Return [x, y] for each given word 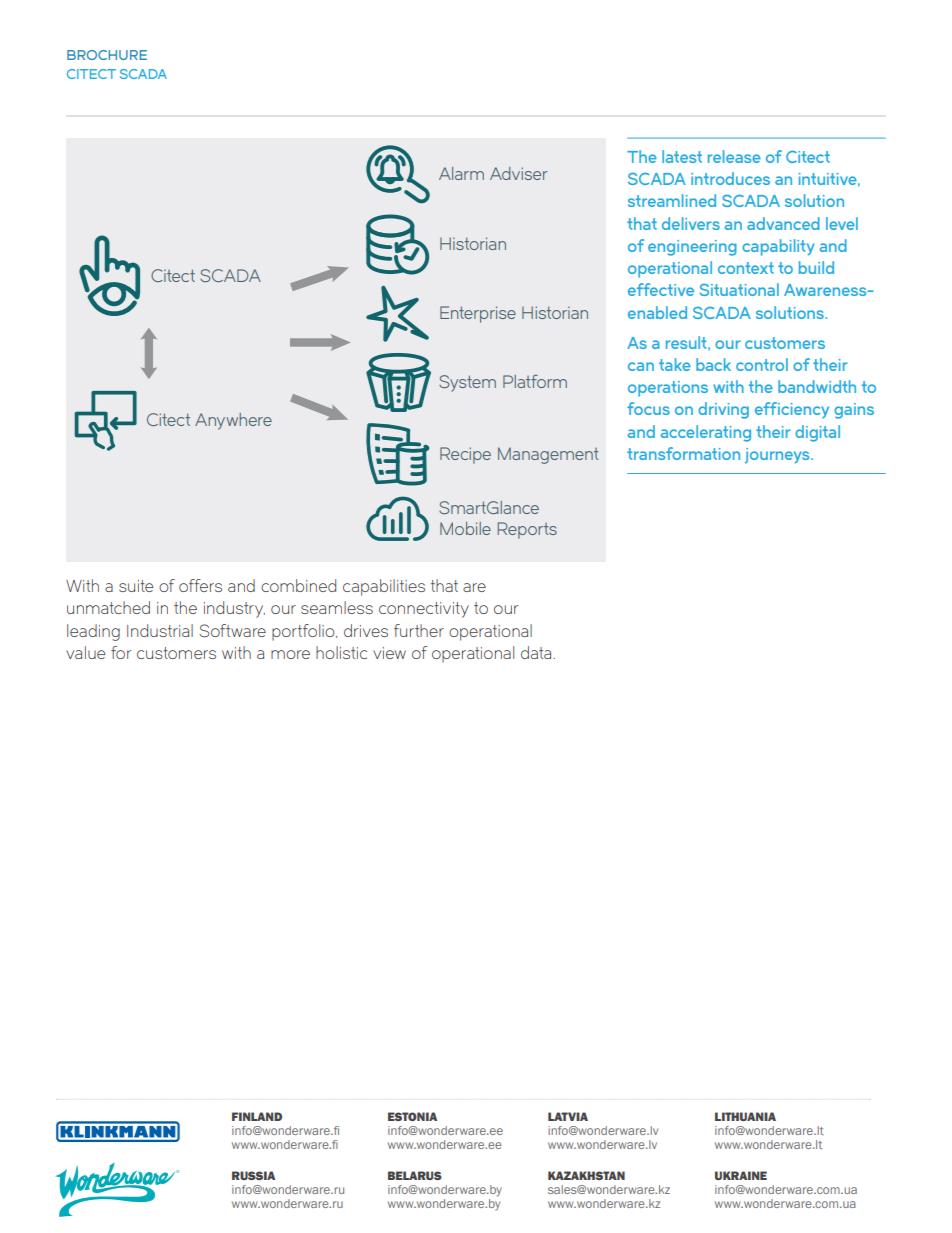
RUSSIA [253, 1175]
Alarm [461, 173]
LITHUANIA [745, 1116]
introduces [730, 178]
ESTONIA [412, 1116]
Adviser [519, 173]
